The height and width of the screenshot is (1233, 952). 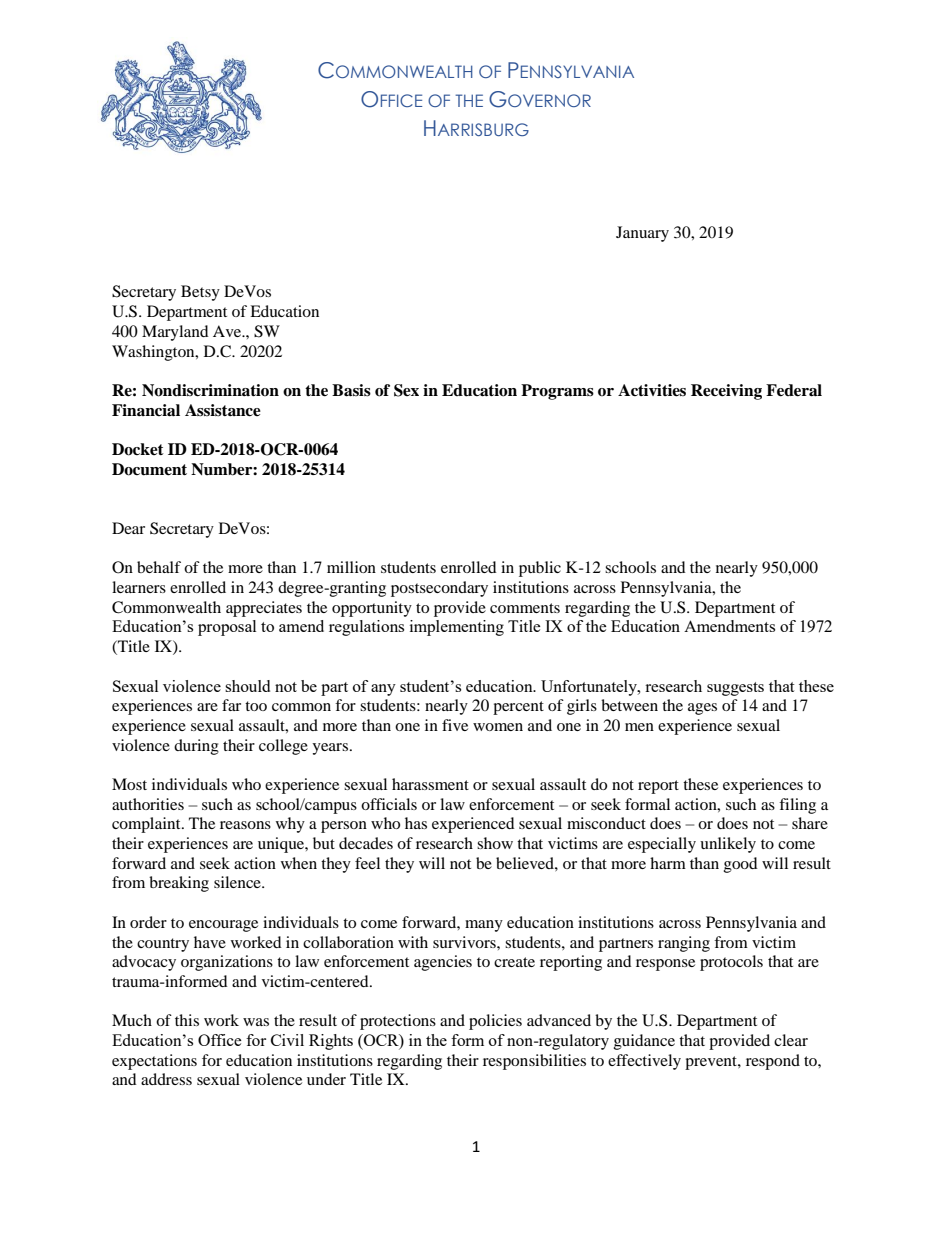 I want to click on Betsy, so click(x=200, y=293).
